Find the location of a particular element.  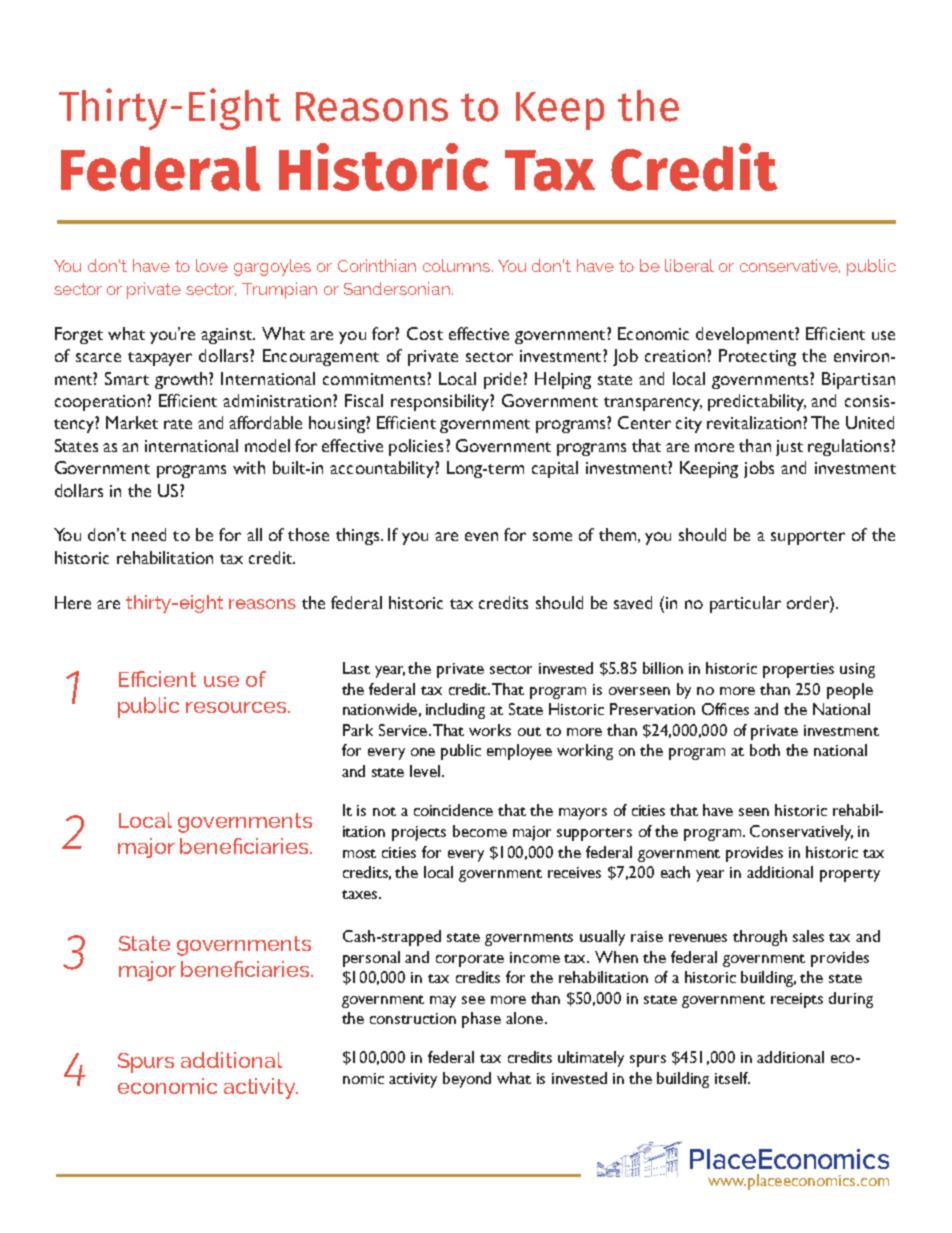

love is located at coordinates (212, 265).
